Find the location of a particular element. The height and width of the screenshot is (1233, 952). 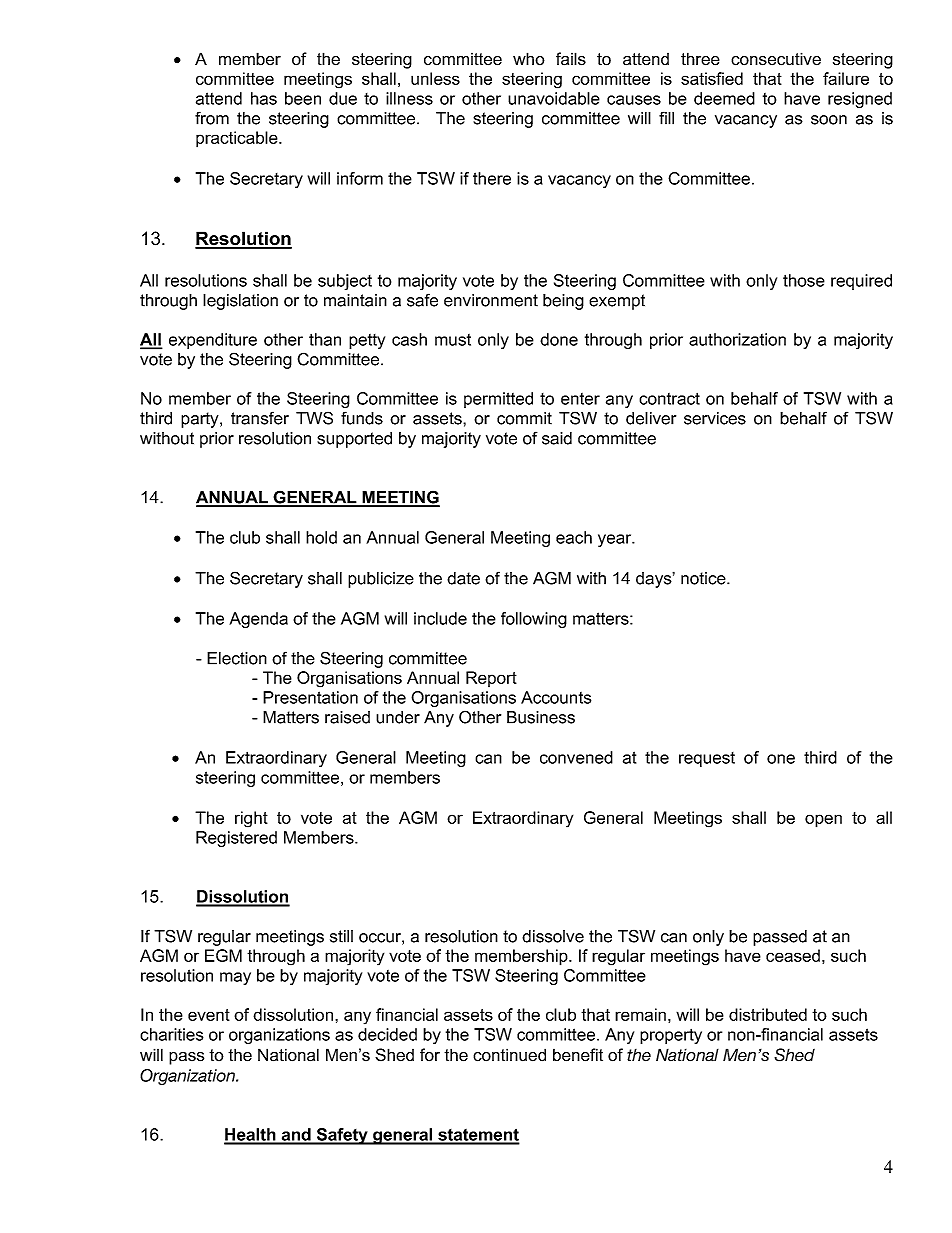

has is located at coordinates (264, 98).
